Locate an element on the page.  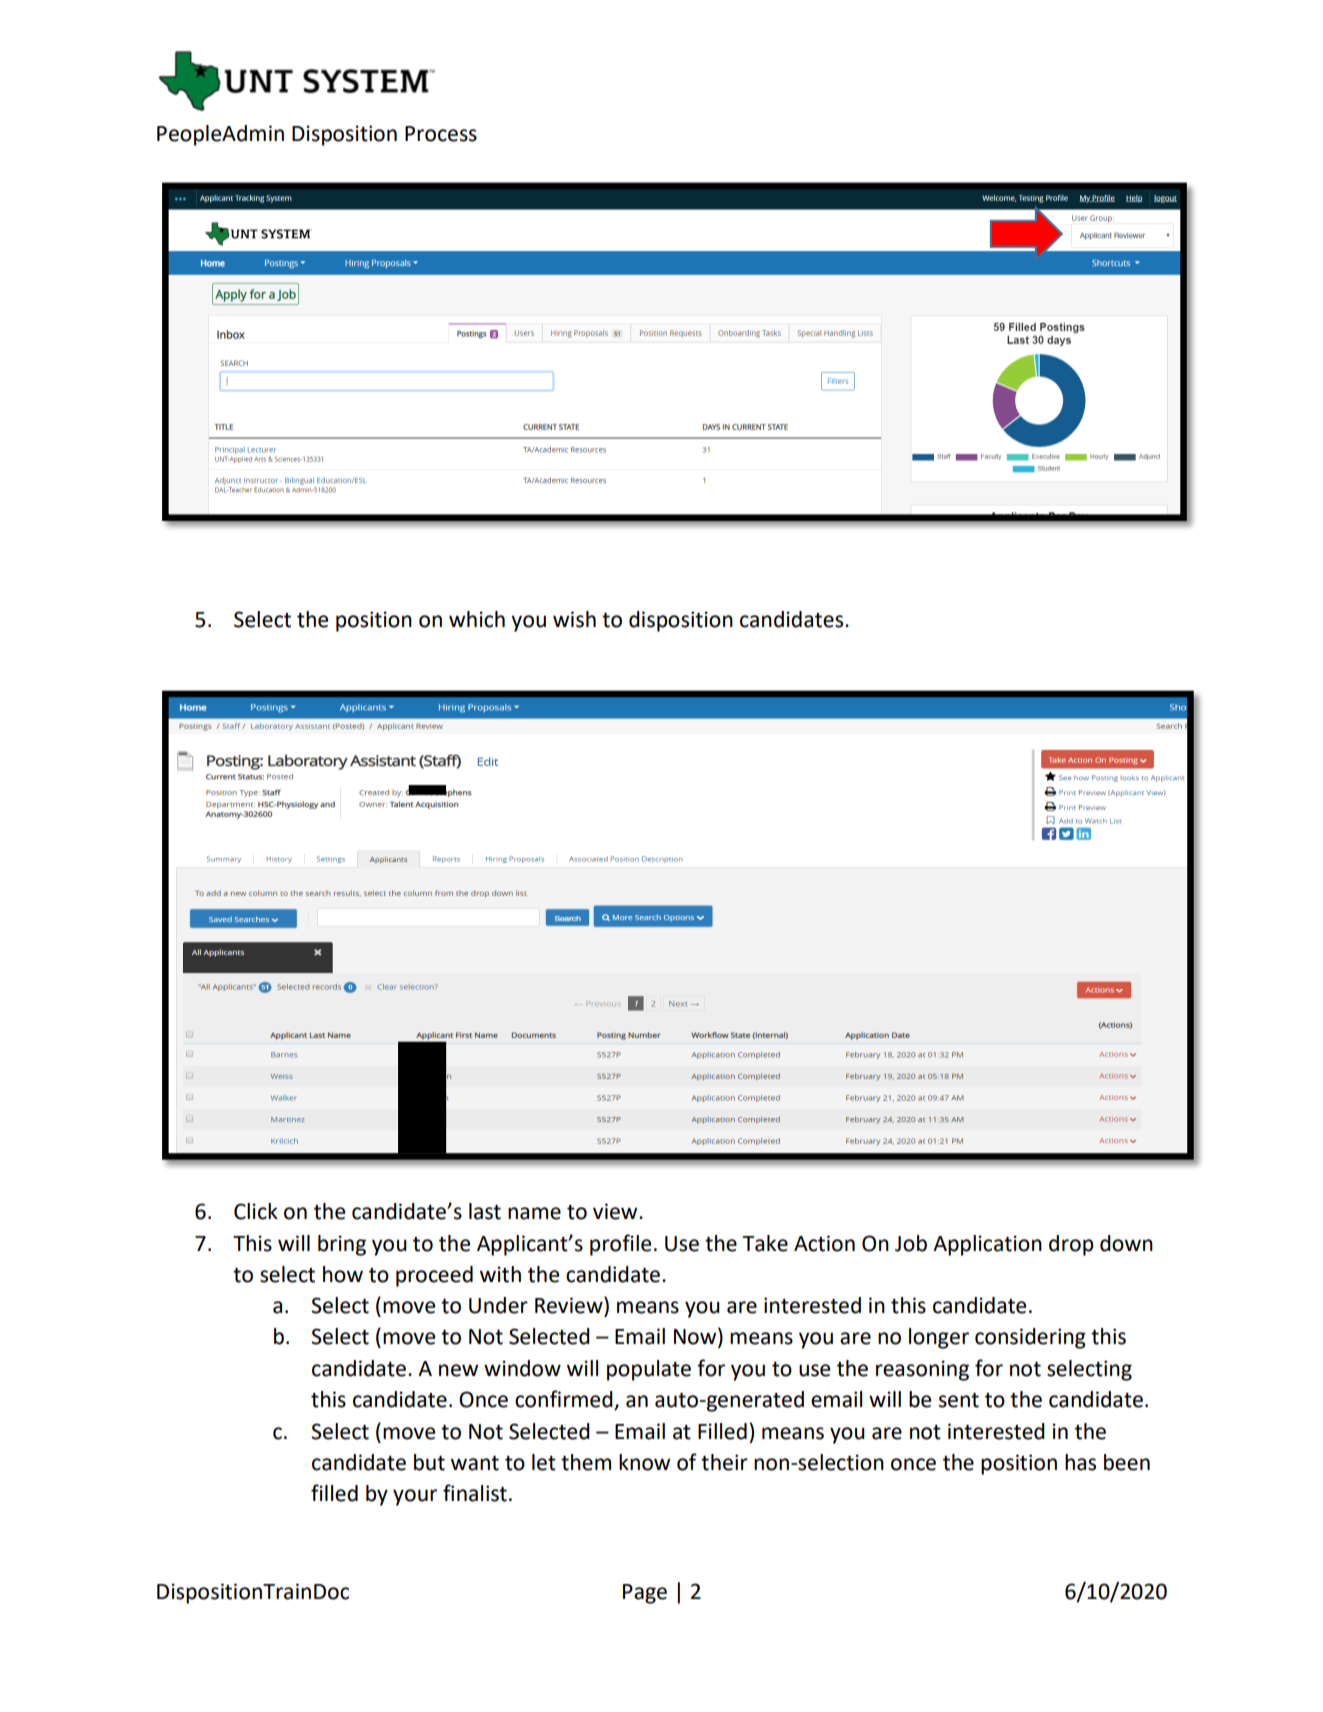
Take is located at coordinates (765, 1243).
